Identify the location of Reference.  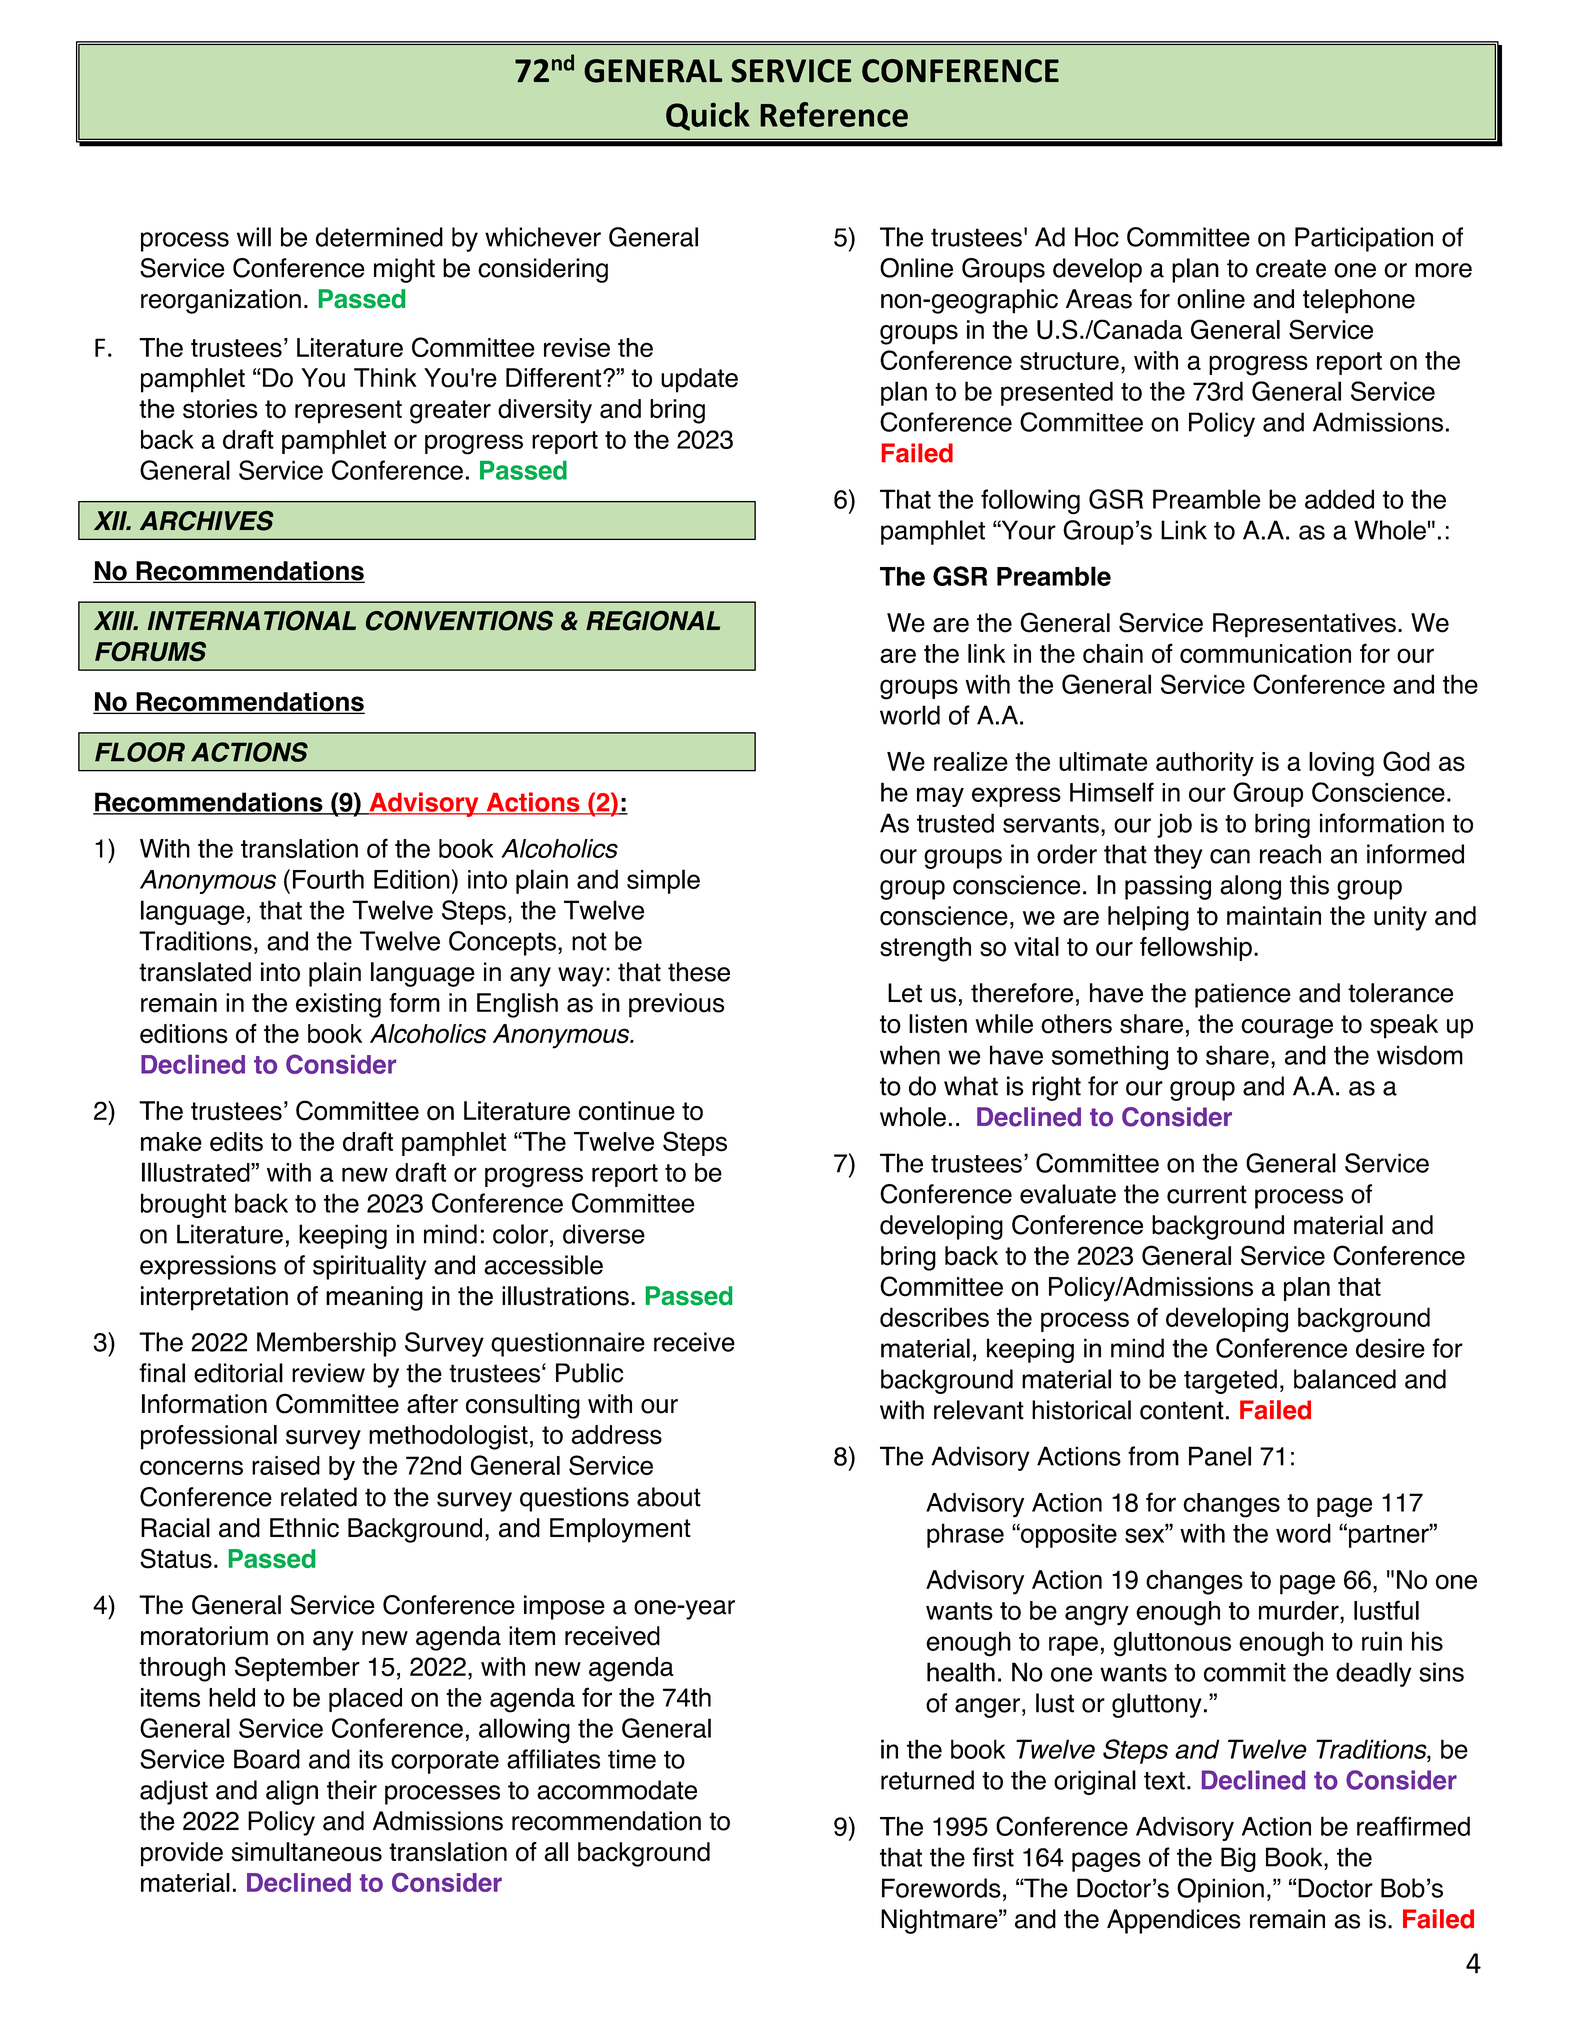
(834, 114).
